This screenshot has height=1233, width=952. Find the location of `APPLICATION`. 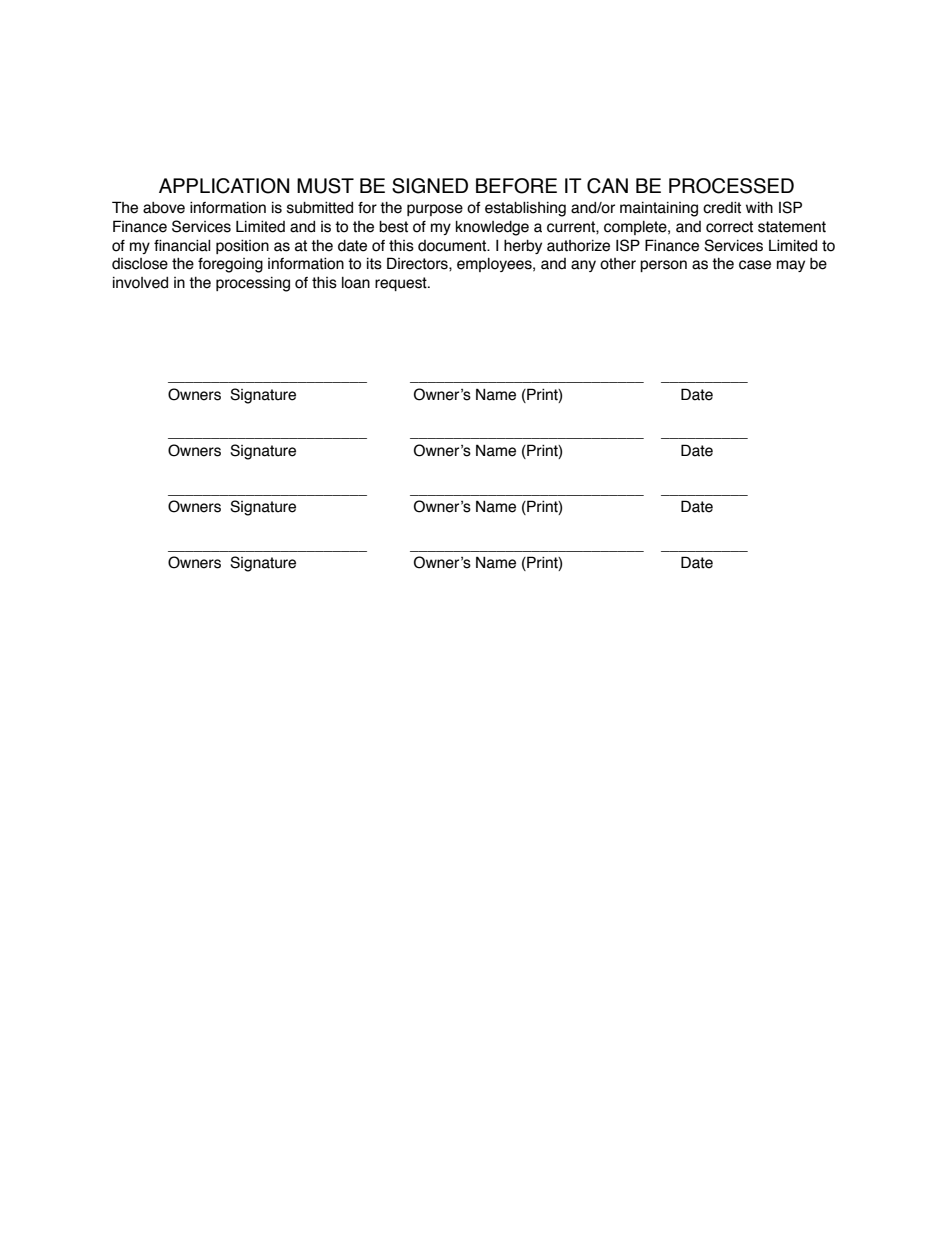

APPLICATION is located at coordinates (224, 186).
